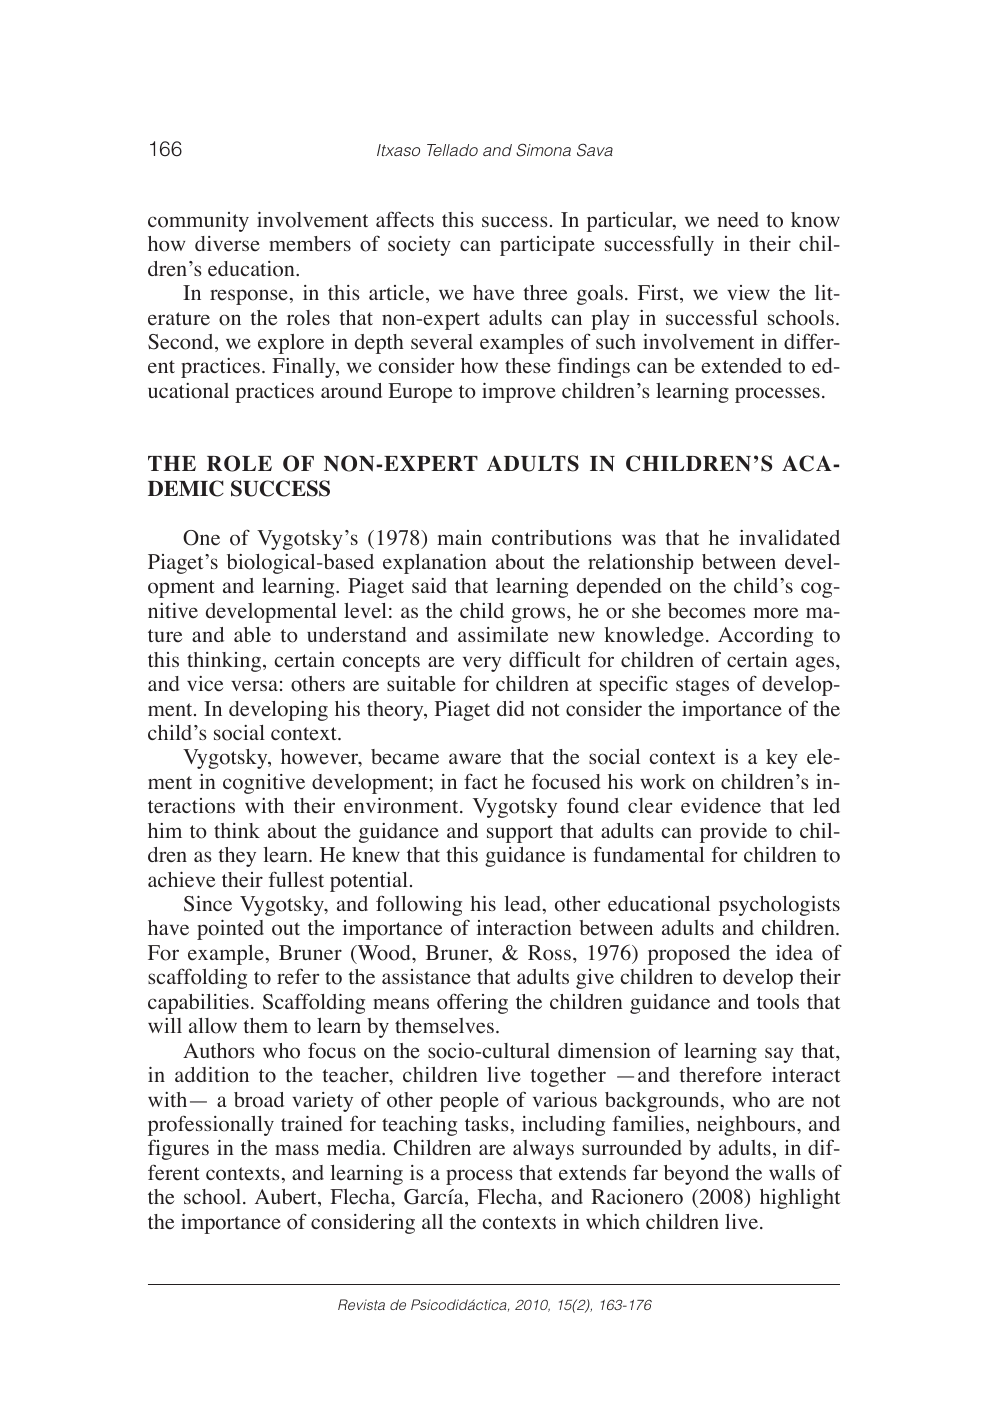  What do you see at coordinates (789, 538) in the screenshot?
I see `invalidated` at bounding box center [789, 538].
